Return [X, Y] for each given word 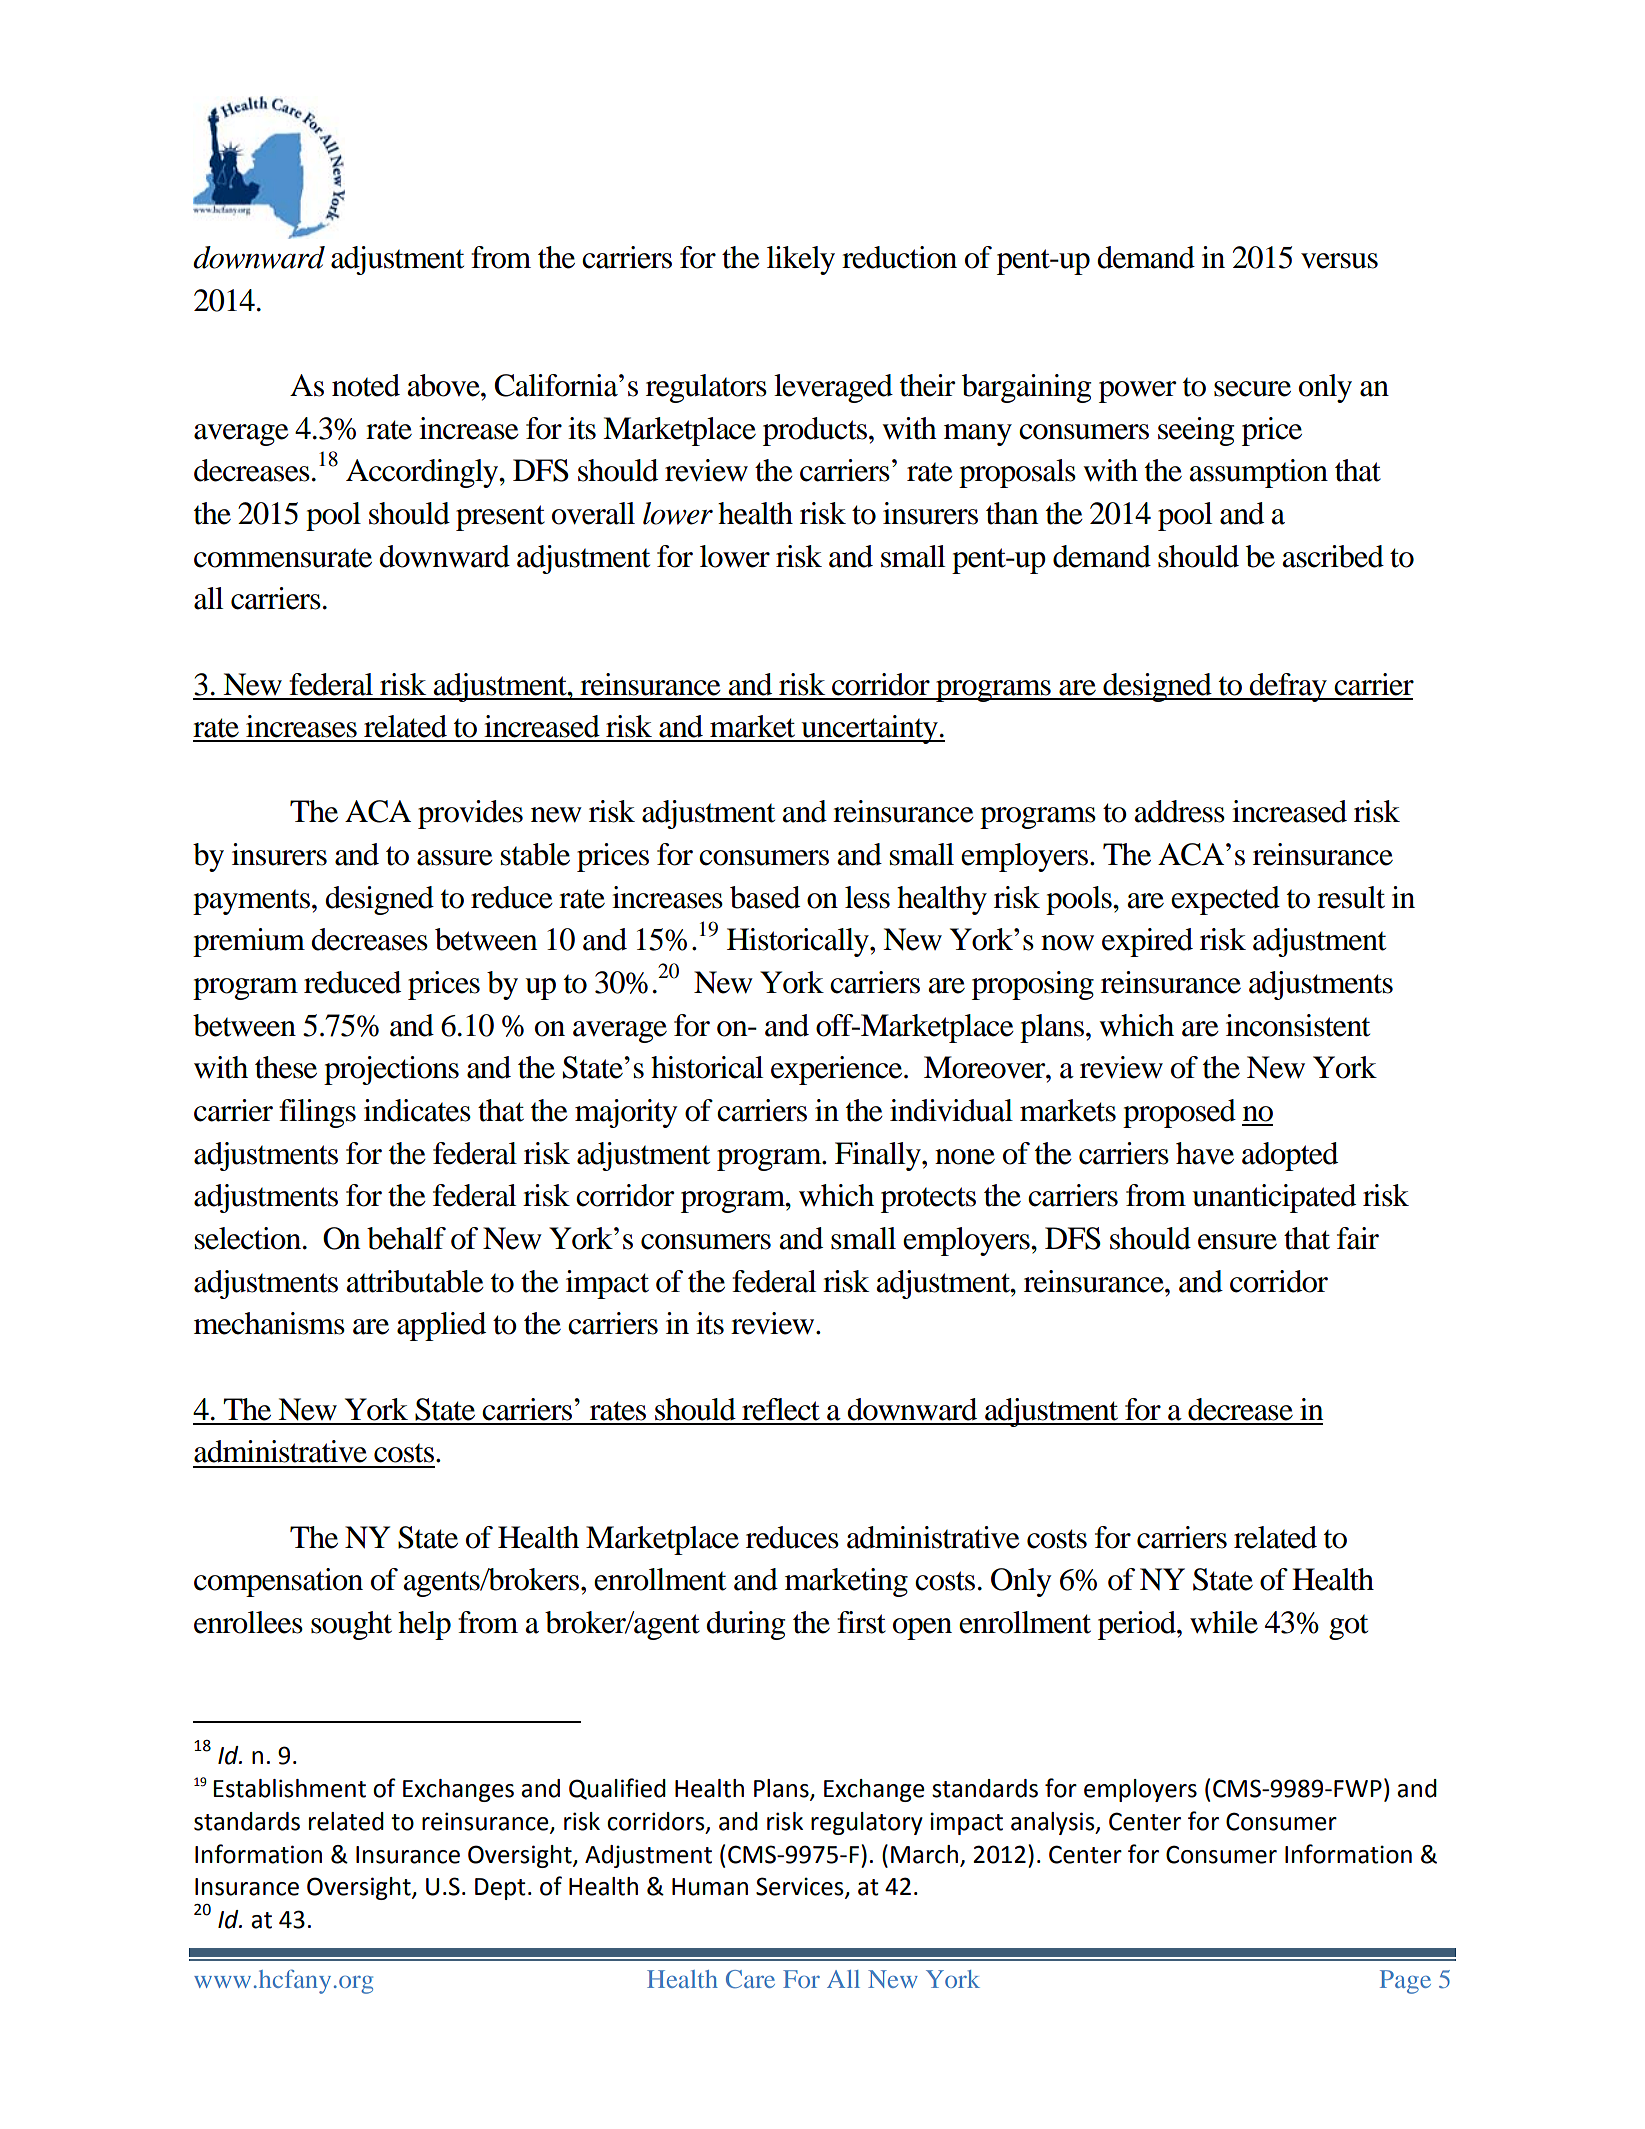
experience [838, 1070]
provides [470, 814]
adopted [1290, 1156]
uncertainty [869, 729]
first [861, 1622]
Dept [500, 1889]
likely [801, 260]
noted [366, 385]
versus [1339, 261]
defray [1288, 687]
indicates [417, 1110]
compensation [278, 1582]
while [1224, 1622]
